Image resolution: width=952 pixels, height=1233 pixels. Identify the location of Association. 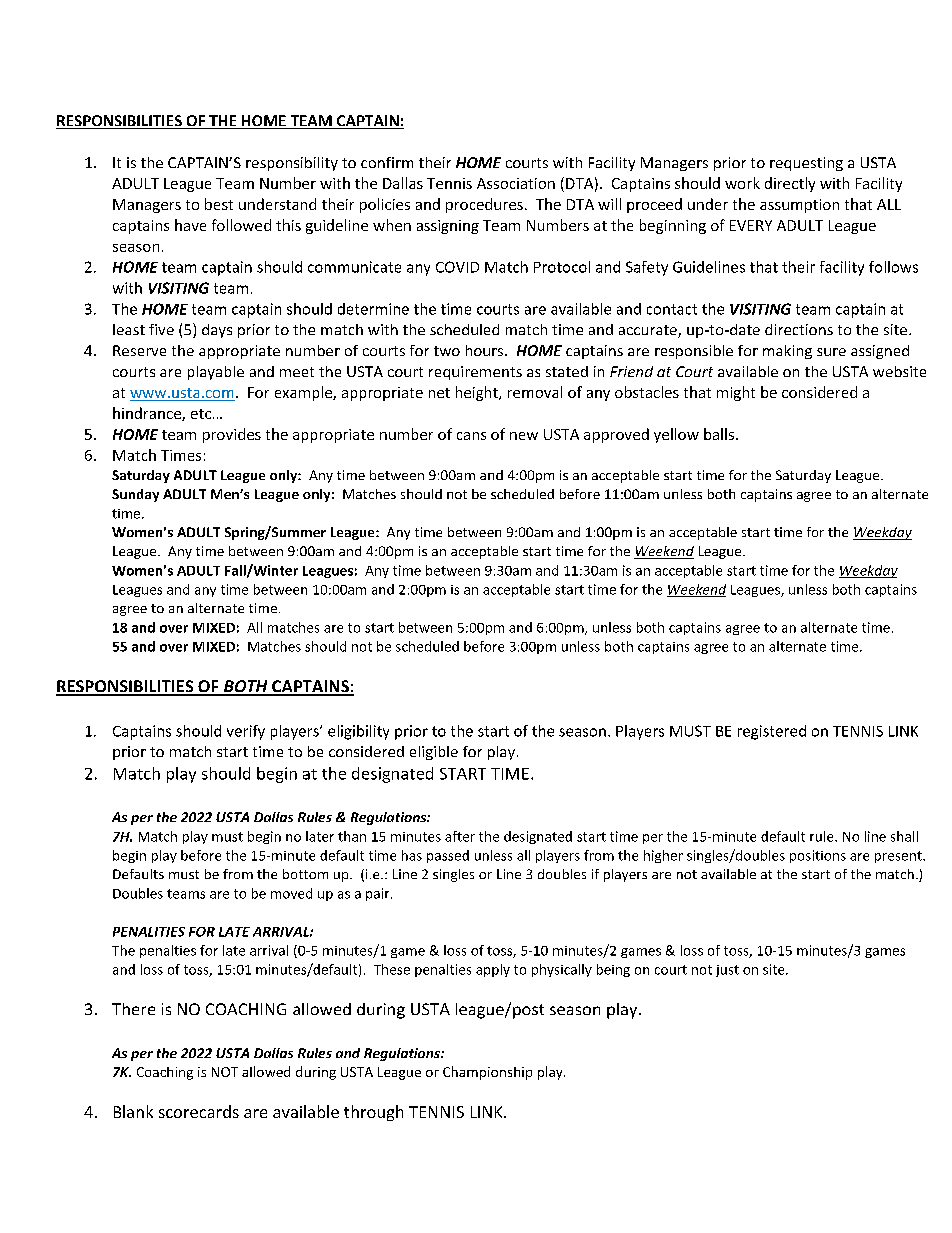
(516, 183).
